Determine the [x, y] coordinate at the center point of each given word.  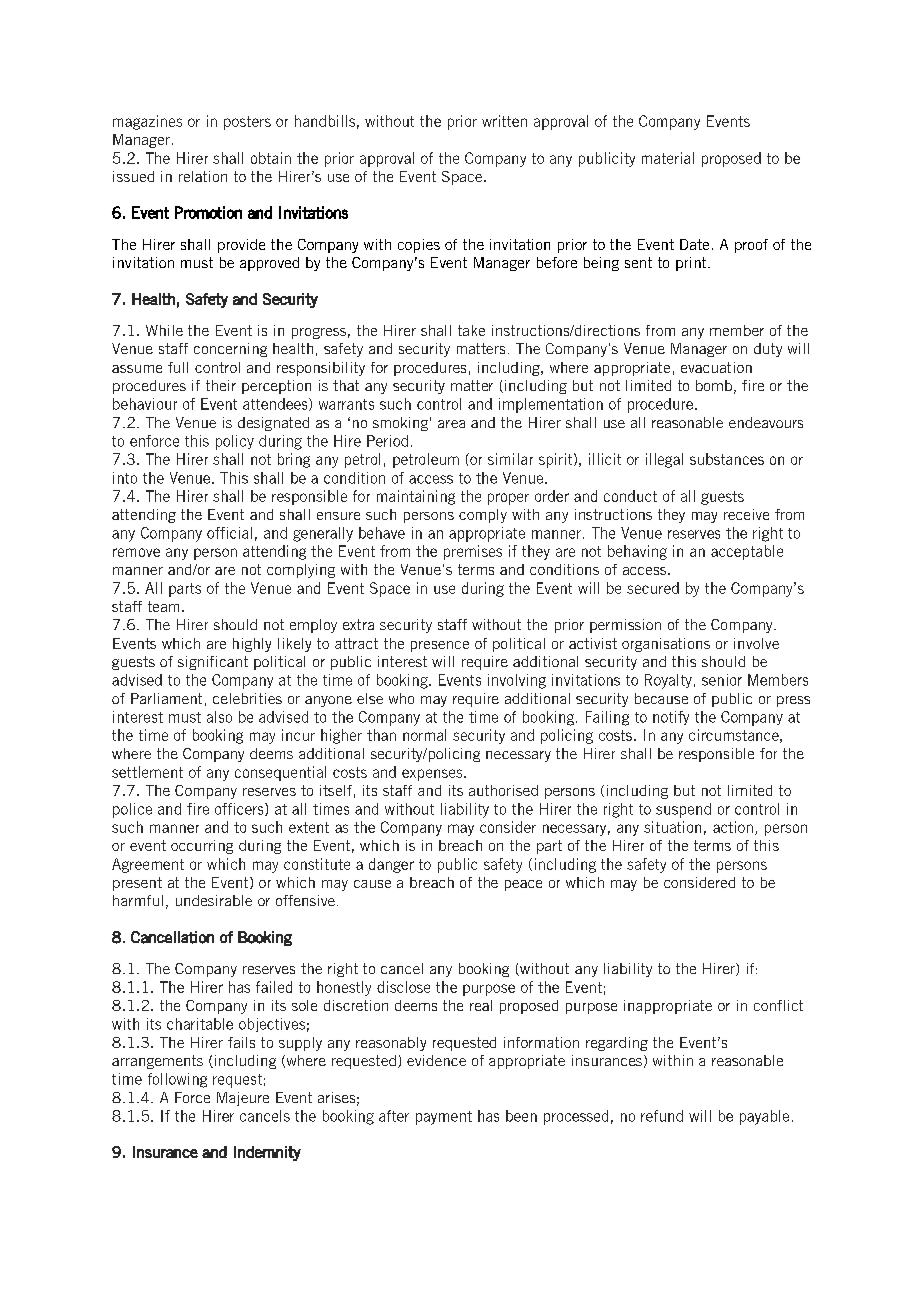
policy [235, 442]
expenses [433, 775]
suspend [683, 810]
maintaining [416, 497]
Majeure [243, 1099]
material [668, 158]
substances [727, 459]
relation [203, 176]
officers [240, 809]
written [504, 121]
